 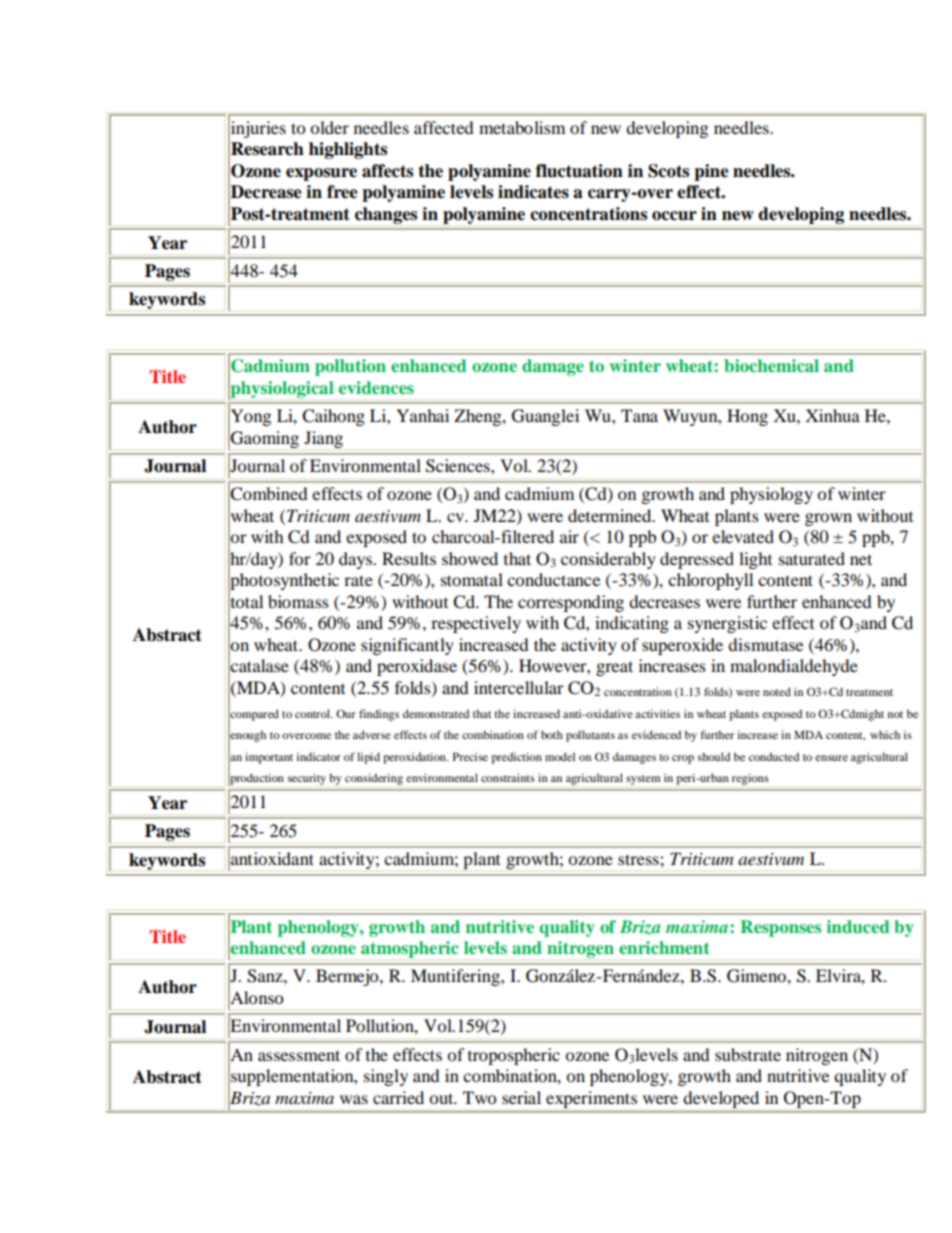 I want to click on ensure, so click(x=831, y=758).
